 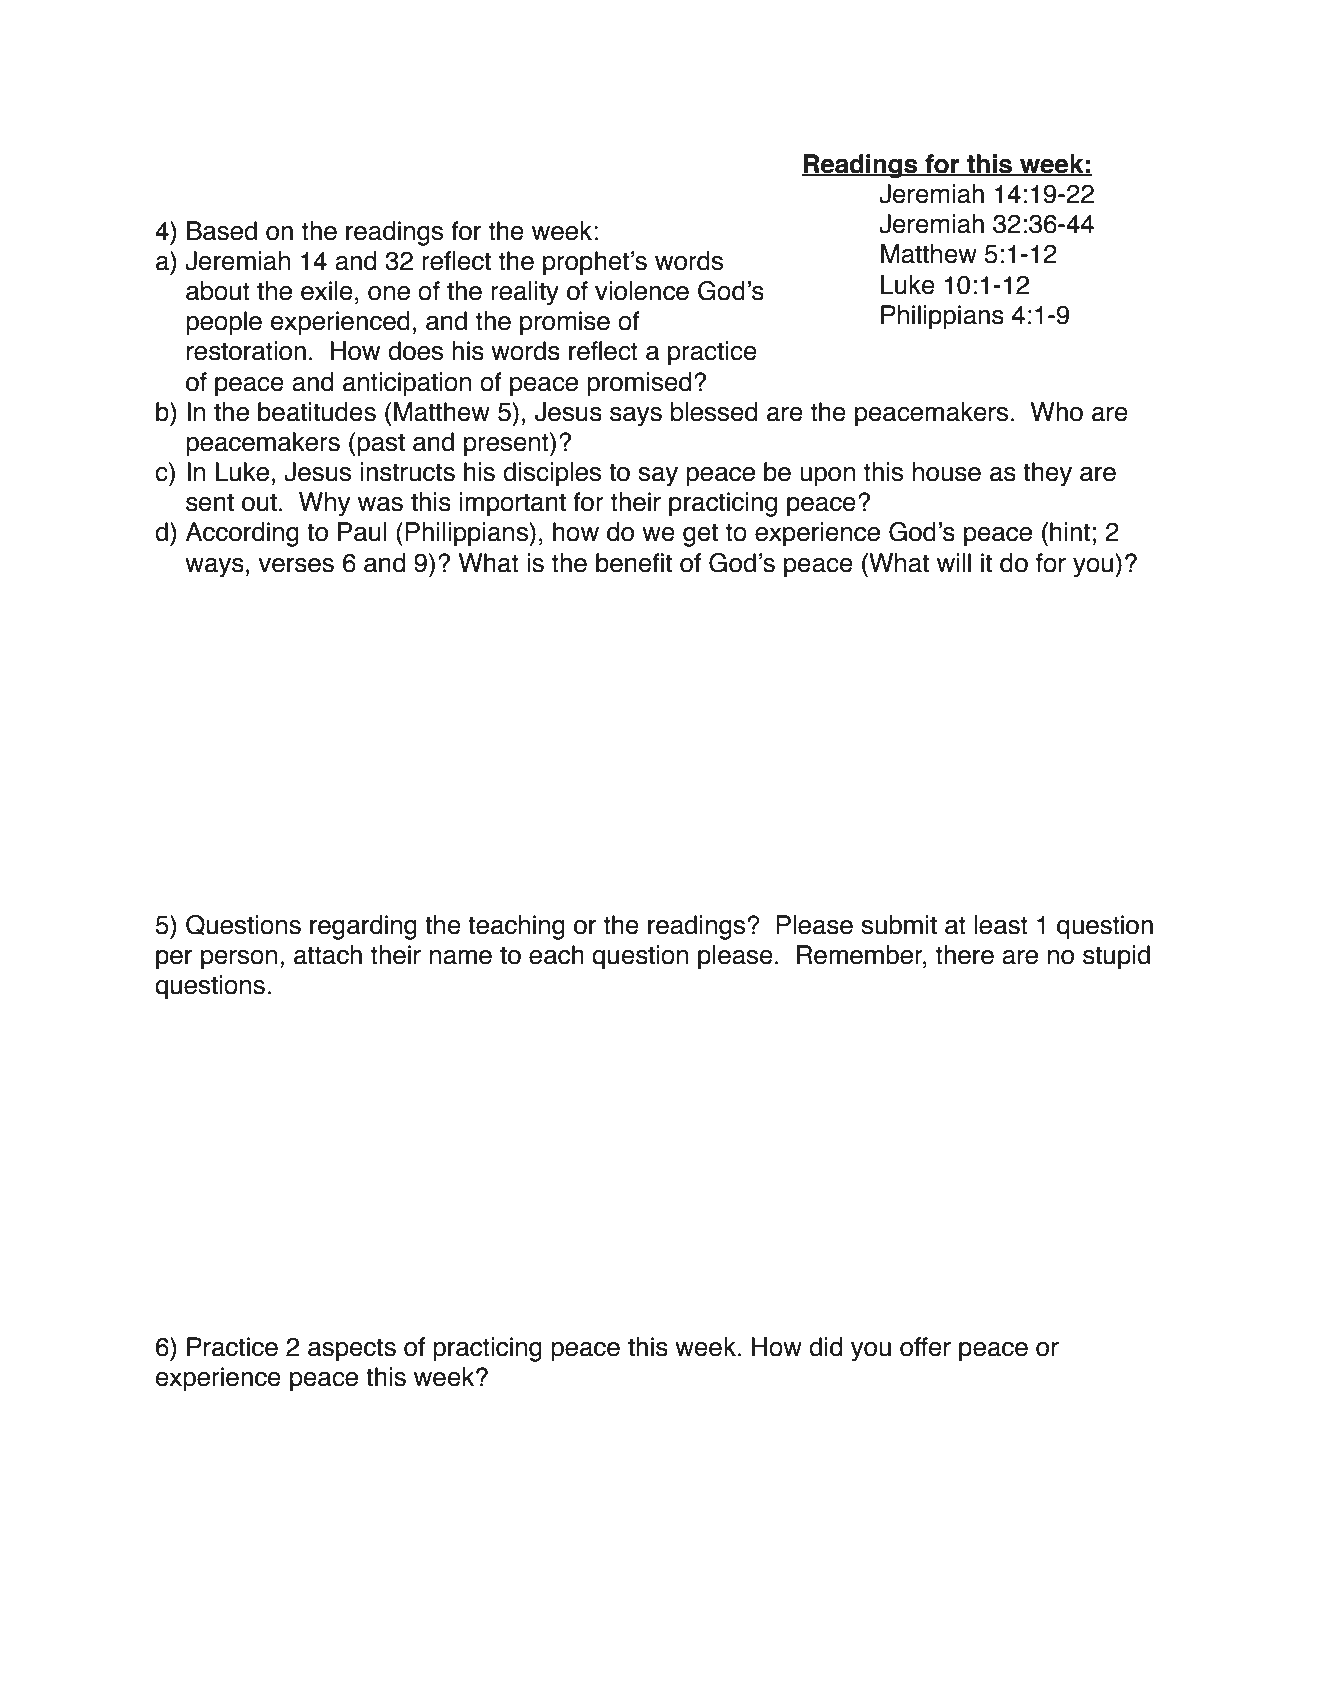 I want to click on get, so click(x=700, y=535).
